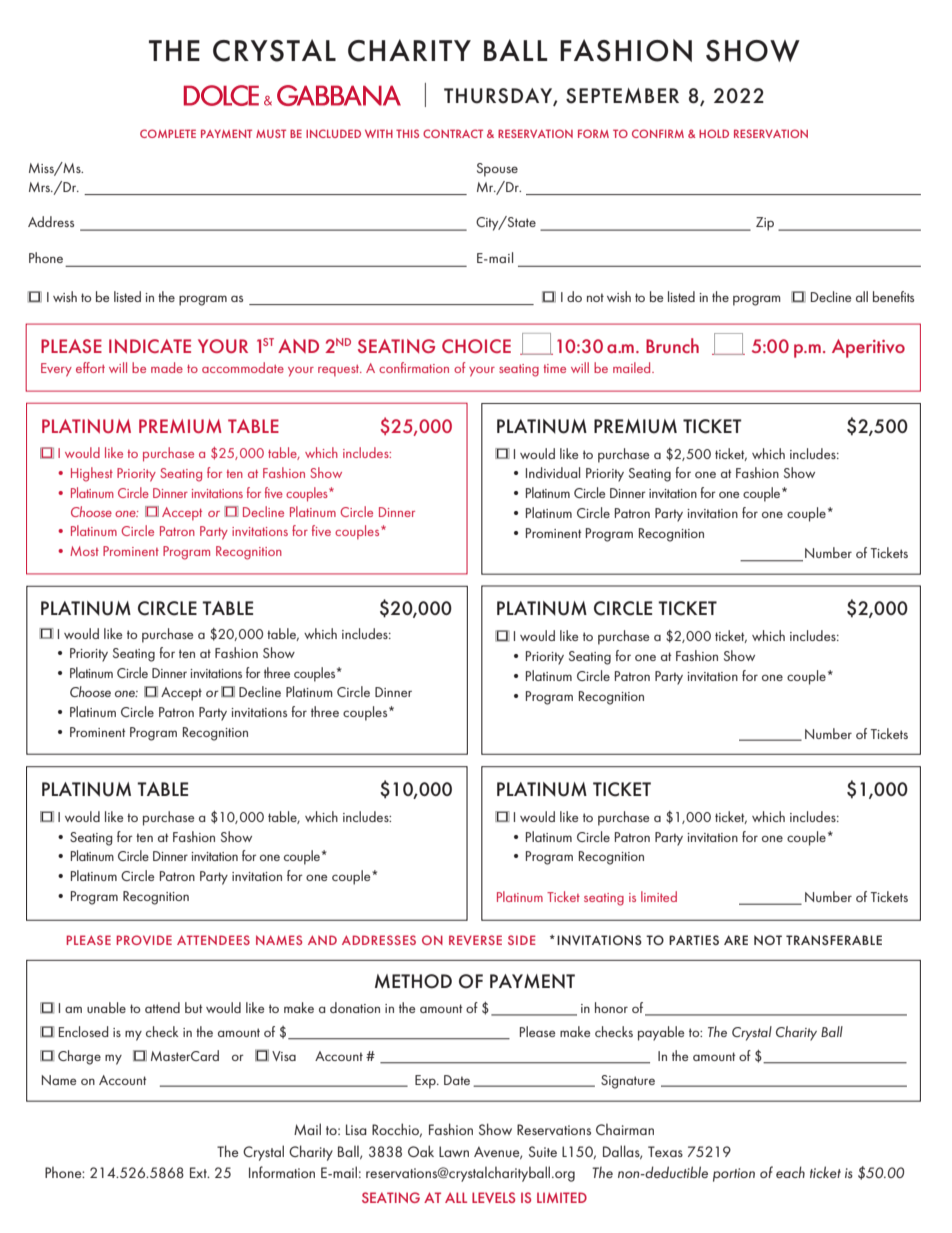  Describe the element at coordinates (453, 133) in the screenshot. I see `CONTRACT` at that location.
